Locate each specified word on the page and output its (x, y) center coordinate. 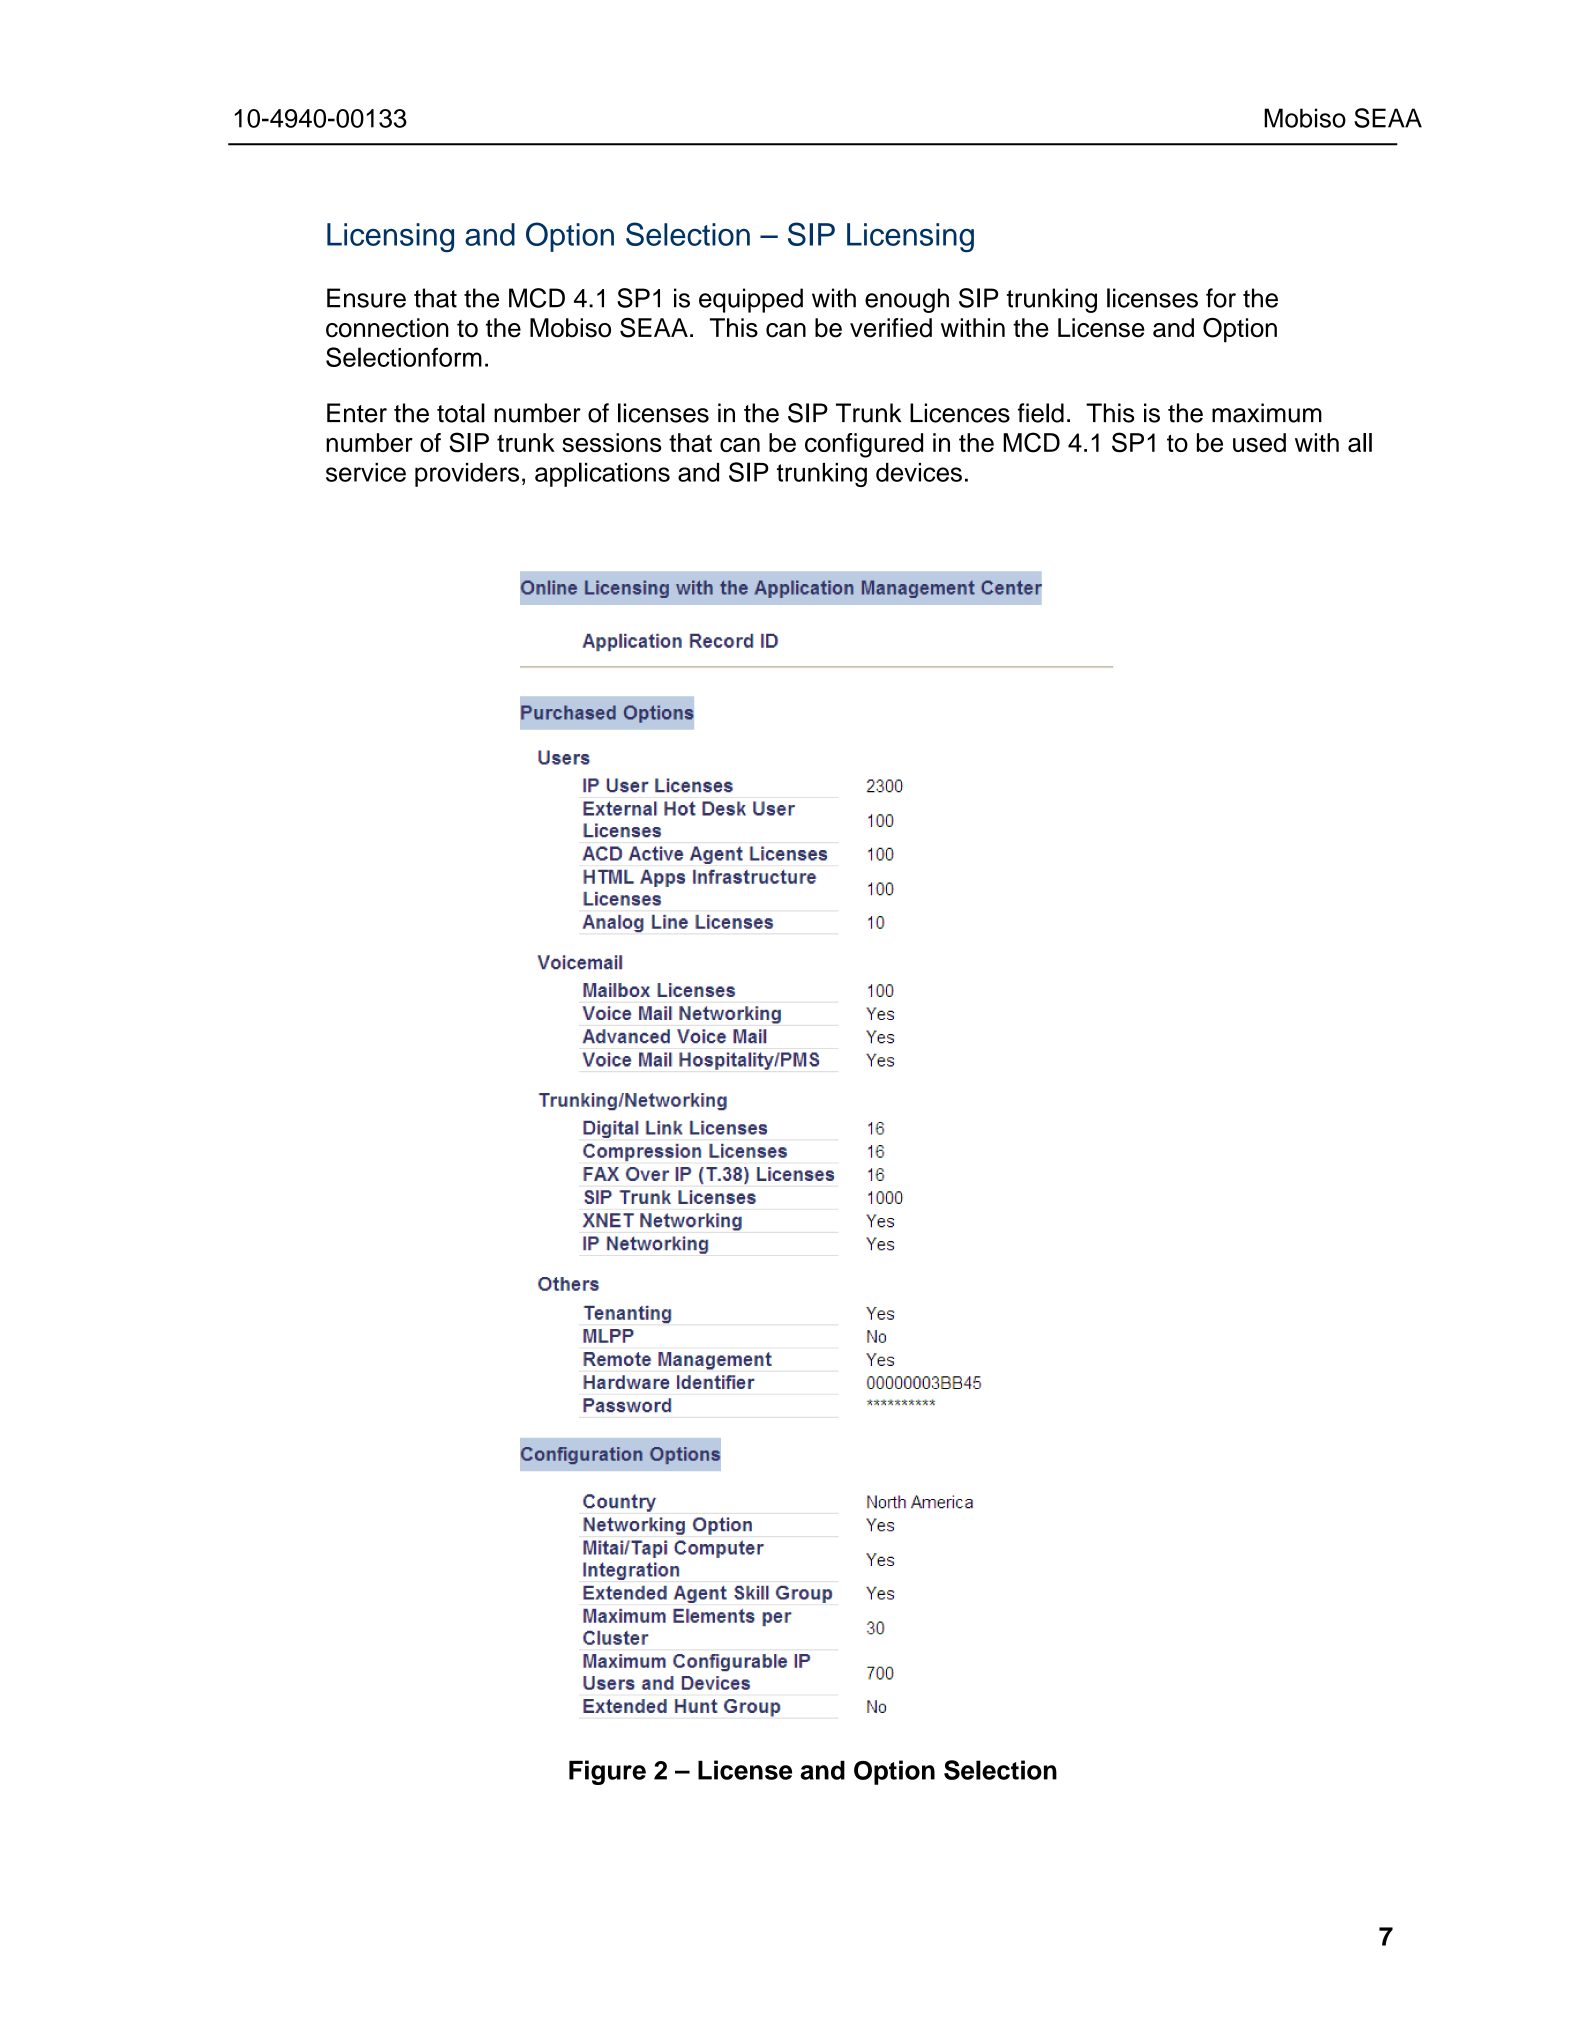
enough (907, 300)
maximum (1267, 413)
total (461, 413)
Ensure (366, 298)
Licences (960, 413)
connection (387, 328)
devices (919, 472)
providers (467, 475)
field (1041, 413)
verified (891, 328)
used (1259, 442)
